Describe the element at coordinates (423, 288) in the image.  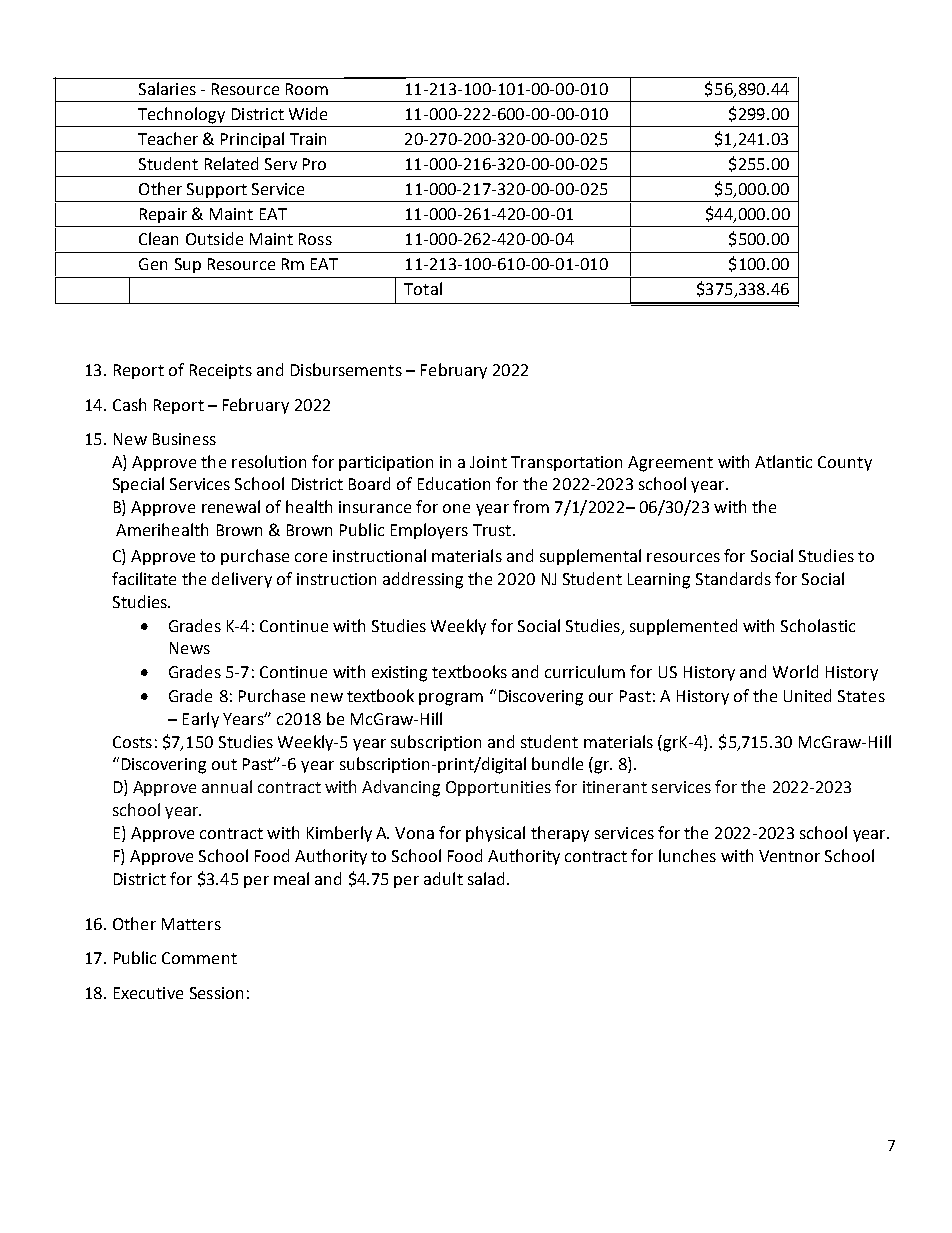
I see `Total` at that location.
